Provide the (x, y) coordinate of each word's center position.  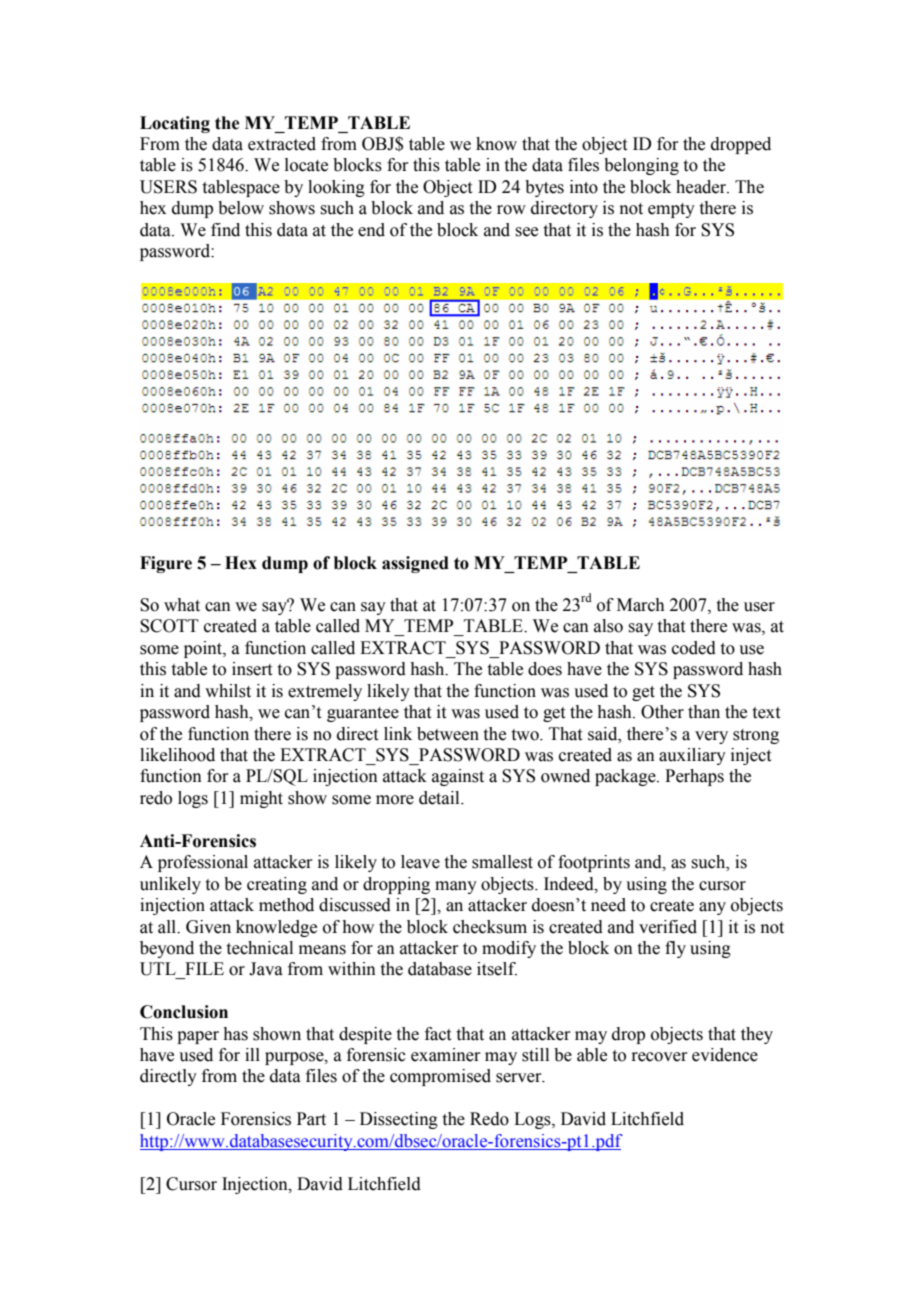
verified (668, 927)
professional (203, 863)
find (225, 230)
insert (252, 669)
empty (671, 210)
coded (694, 648)
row (511, 210)
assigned (415, 564)
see (526, 232)
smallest (502, 862)
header (702, 187)
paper (198, 1037)
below (241, 208)
